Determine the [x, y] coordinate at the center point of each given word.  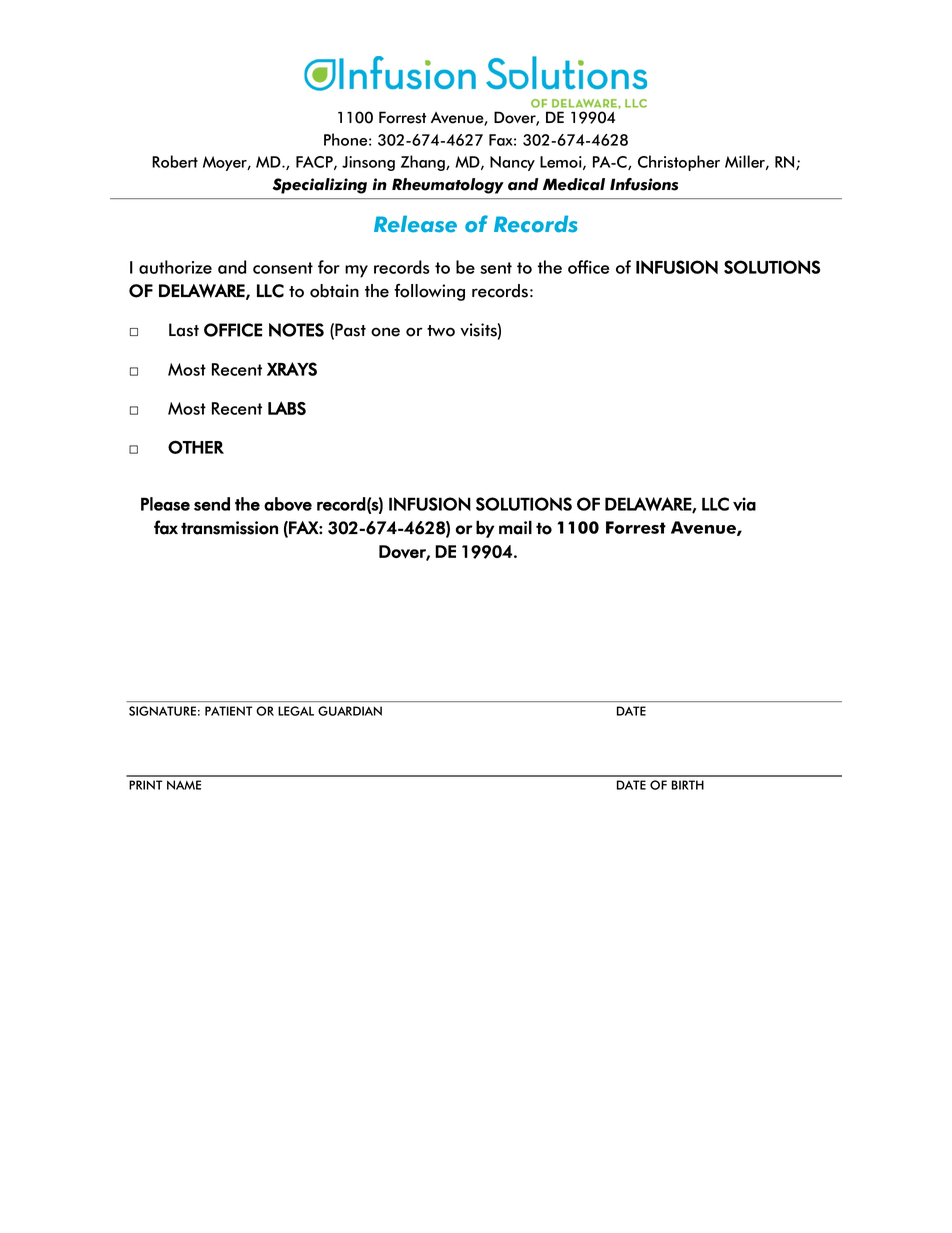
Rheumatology [448, 186]
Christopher [679, 163]
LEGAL [296, 711]
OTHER [196, 447]
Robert [175, 161]
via [744, 504]
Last [184, 330]
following [429, 292]
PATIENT [229, 711]
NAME [184, 785]
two [441, 331]
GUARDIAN [350, 711]
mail [515, 527]
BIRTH [688, 785]
